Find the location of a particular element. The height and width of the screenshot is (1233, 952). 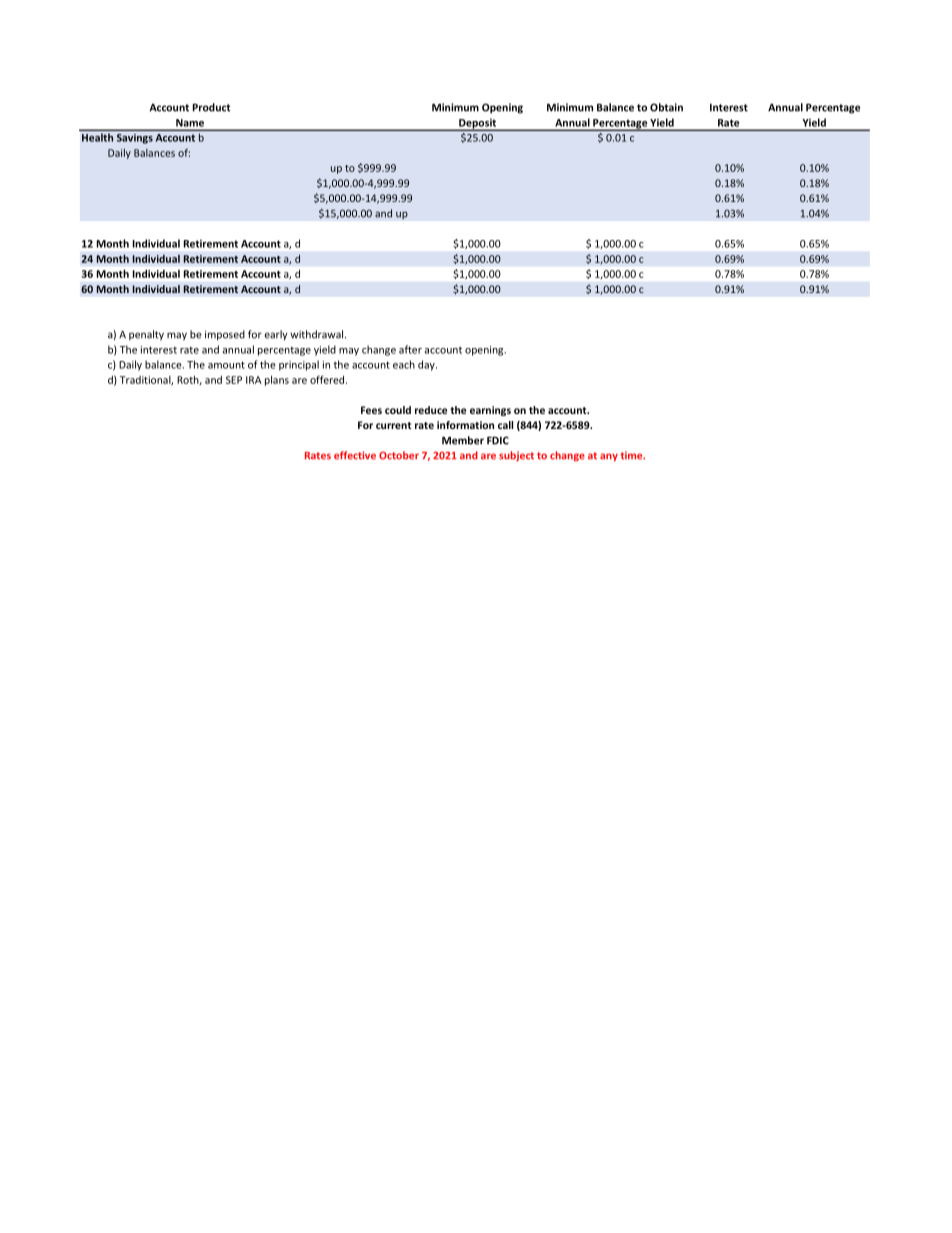

Name is located at coordinates (190, 123).
